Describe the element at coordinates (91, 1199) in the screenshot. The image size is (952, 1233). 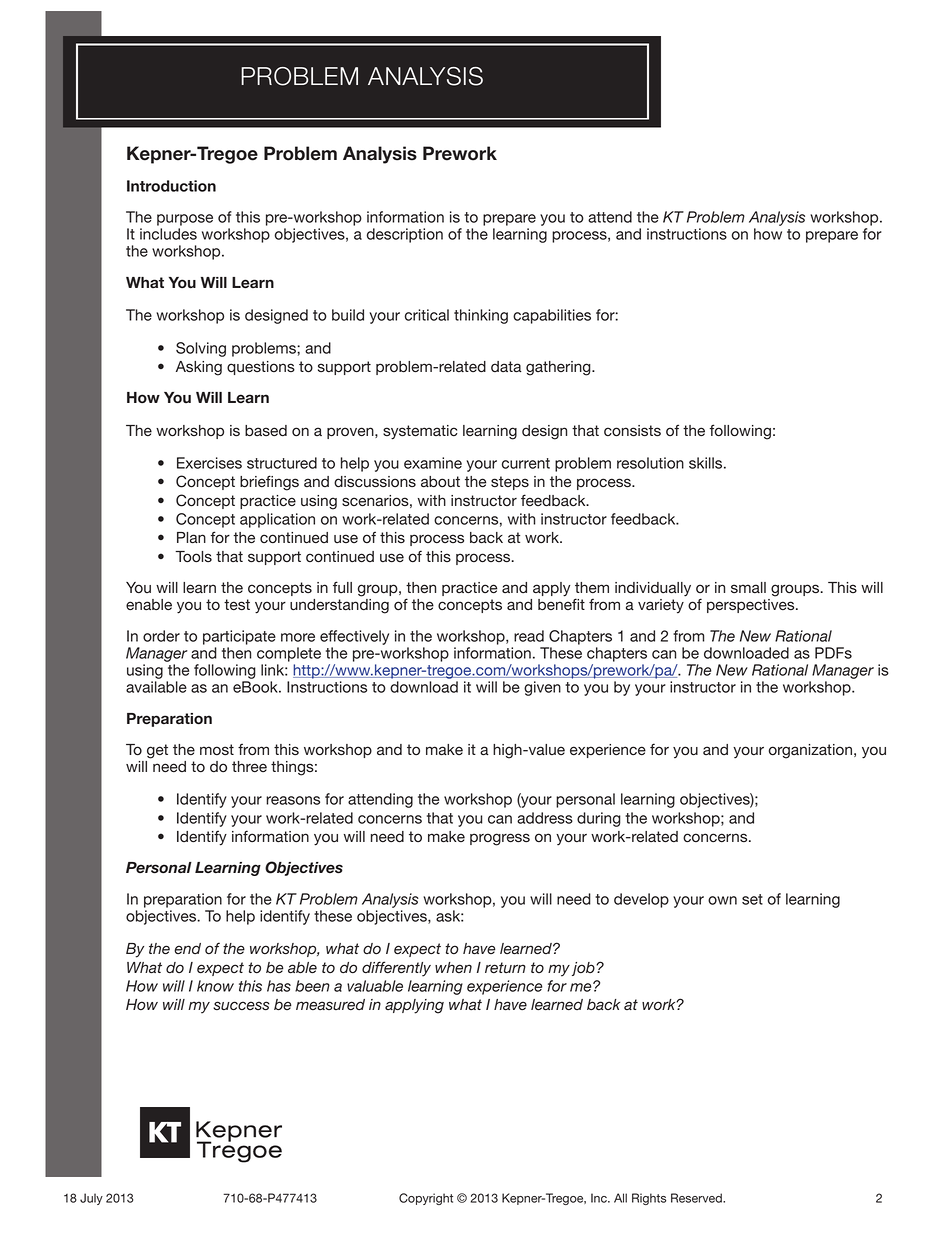
I see `July` at that location.
